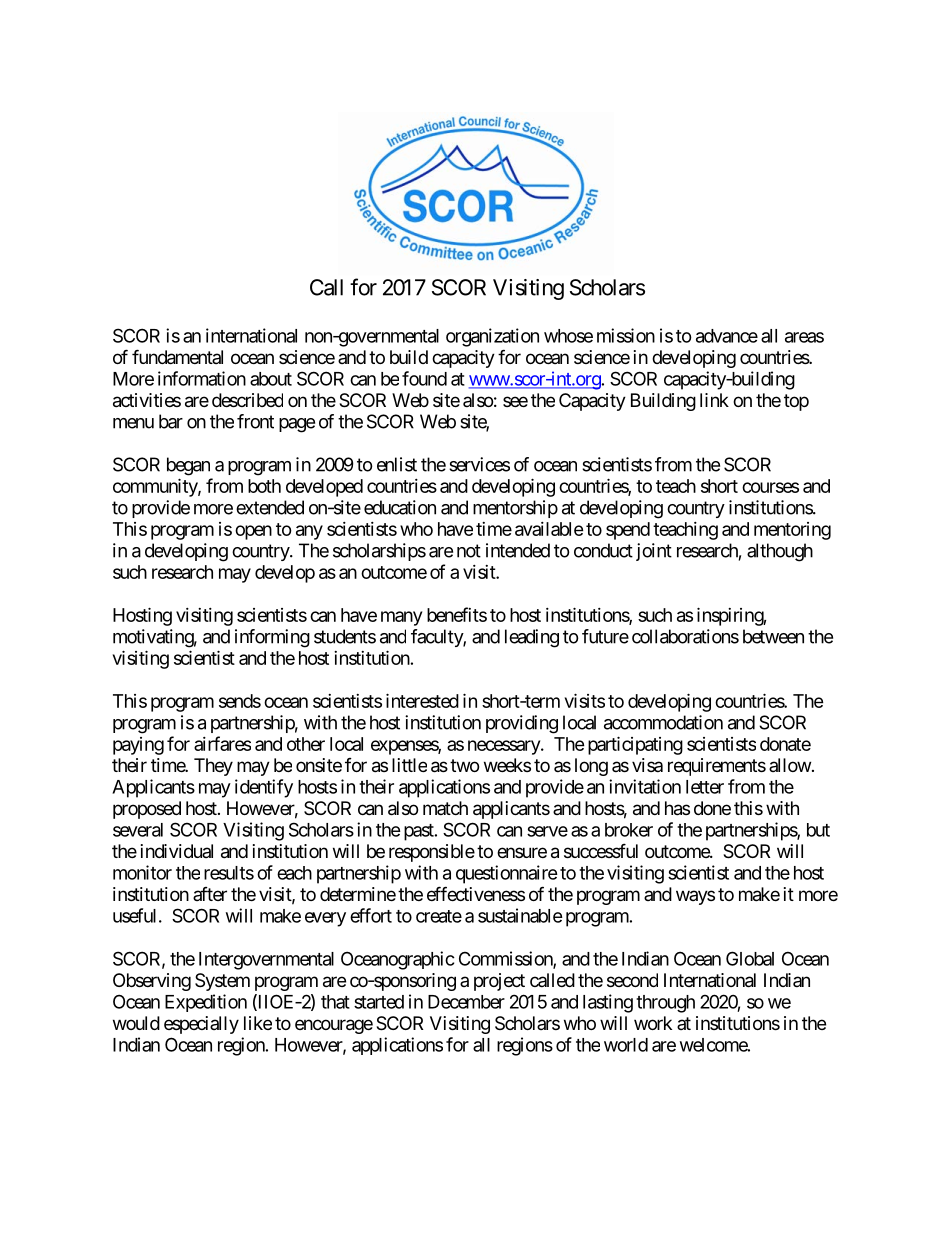 The width and height of the document is (952, 1233). I want to click on through, so click(665, 1004).
